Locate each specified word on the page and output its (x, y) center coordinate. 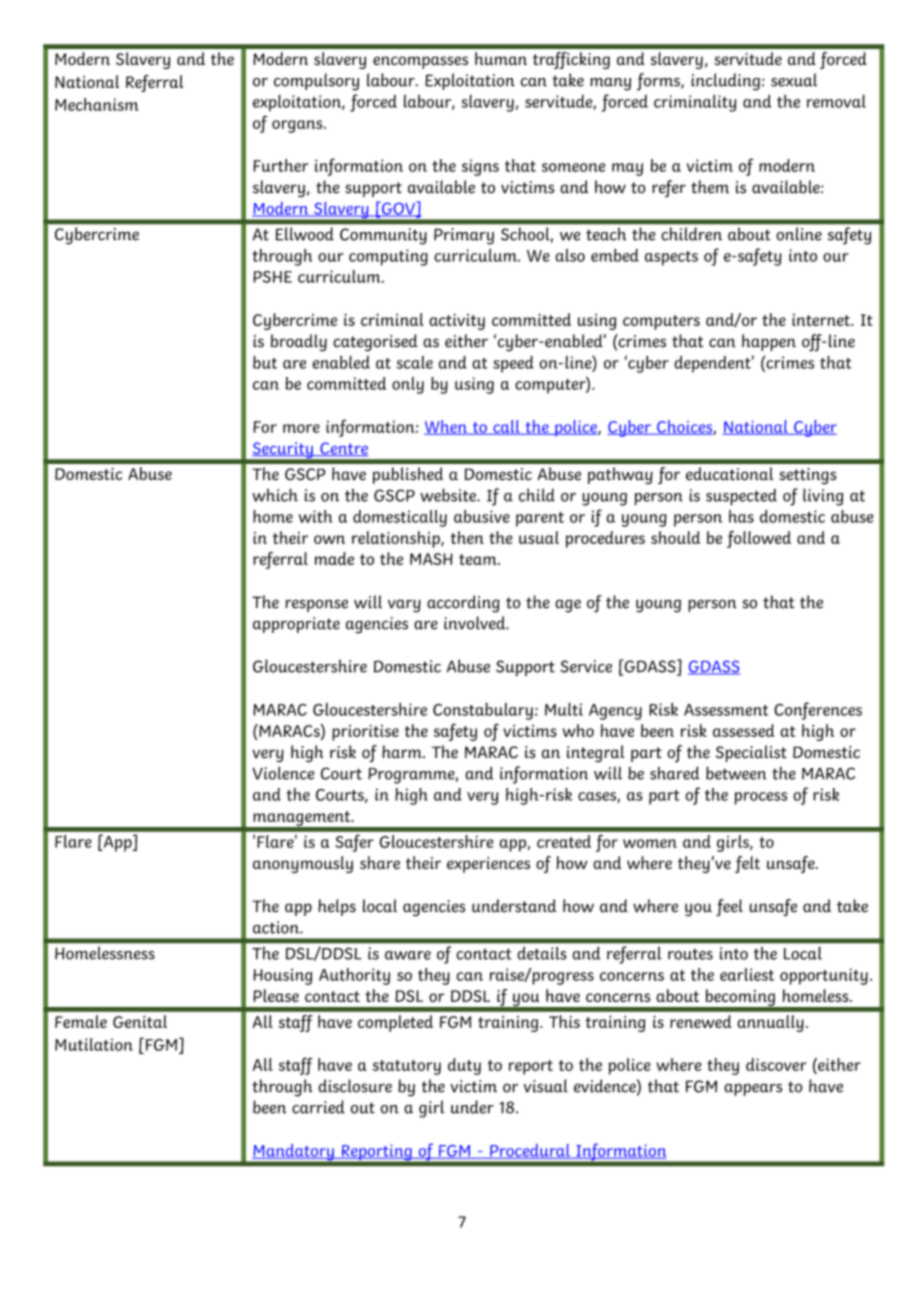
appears (753, 1089)
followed (759, 539)
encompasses (420, 62)
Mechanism (97, 104)
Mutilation (94, 1044)
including (725, 82)
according (463, 604)
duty (464, 1066)
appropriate (296, 625)
